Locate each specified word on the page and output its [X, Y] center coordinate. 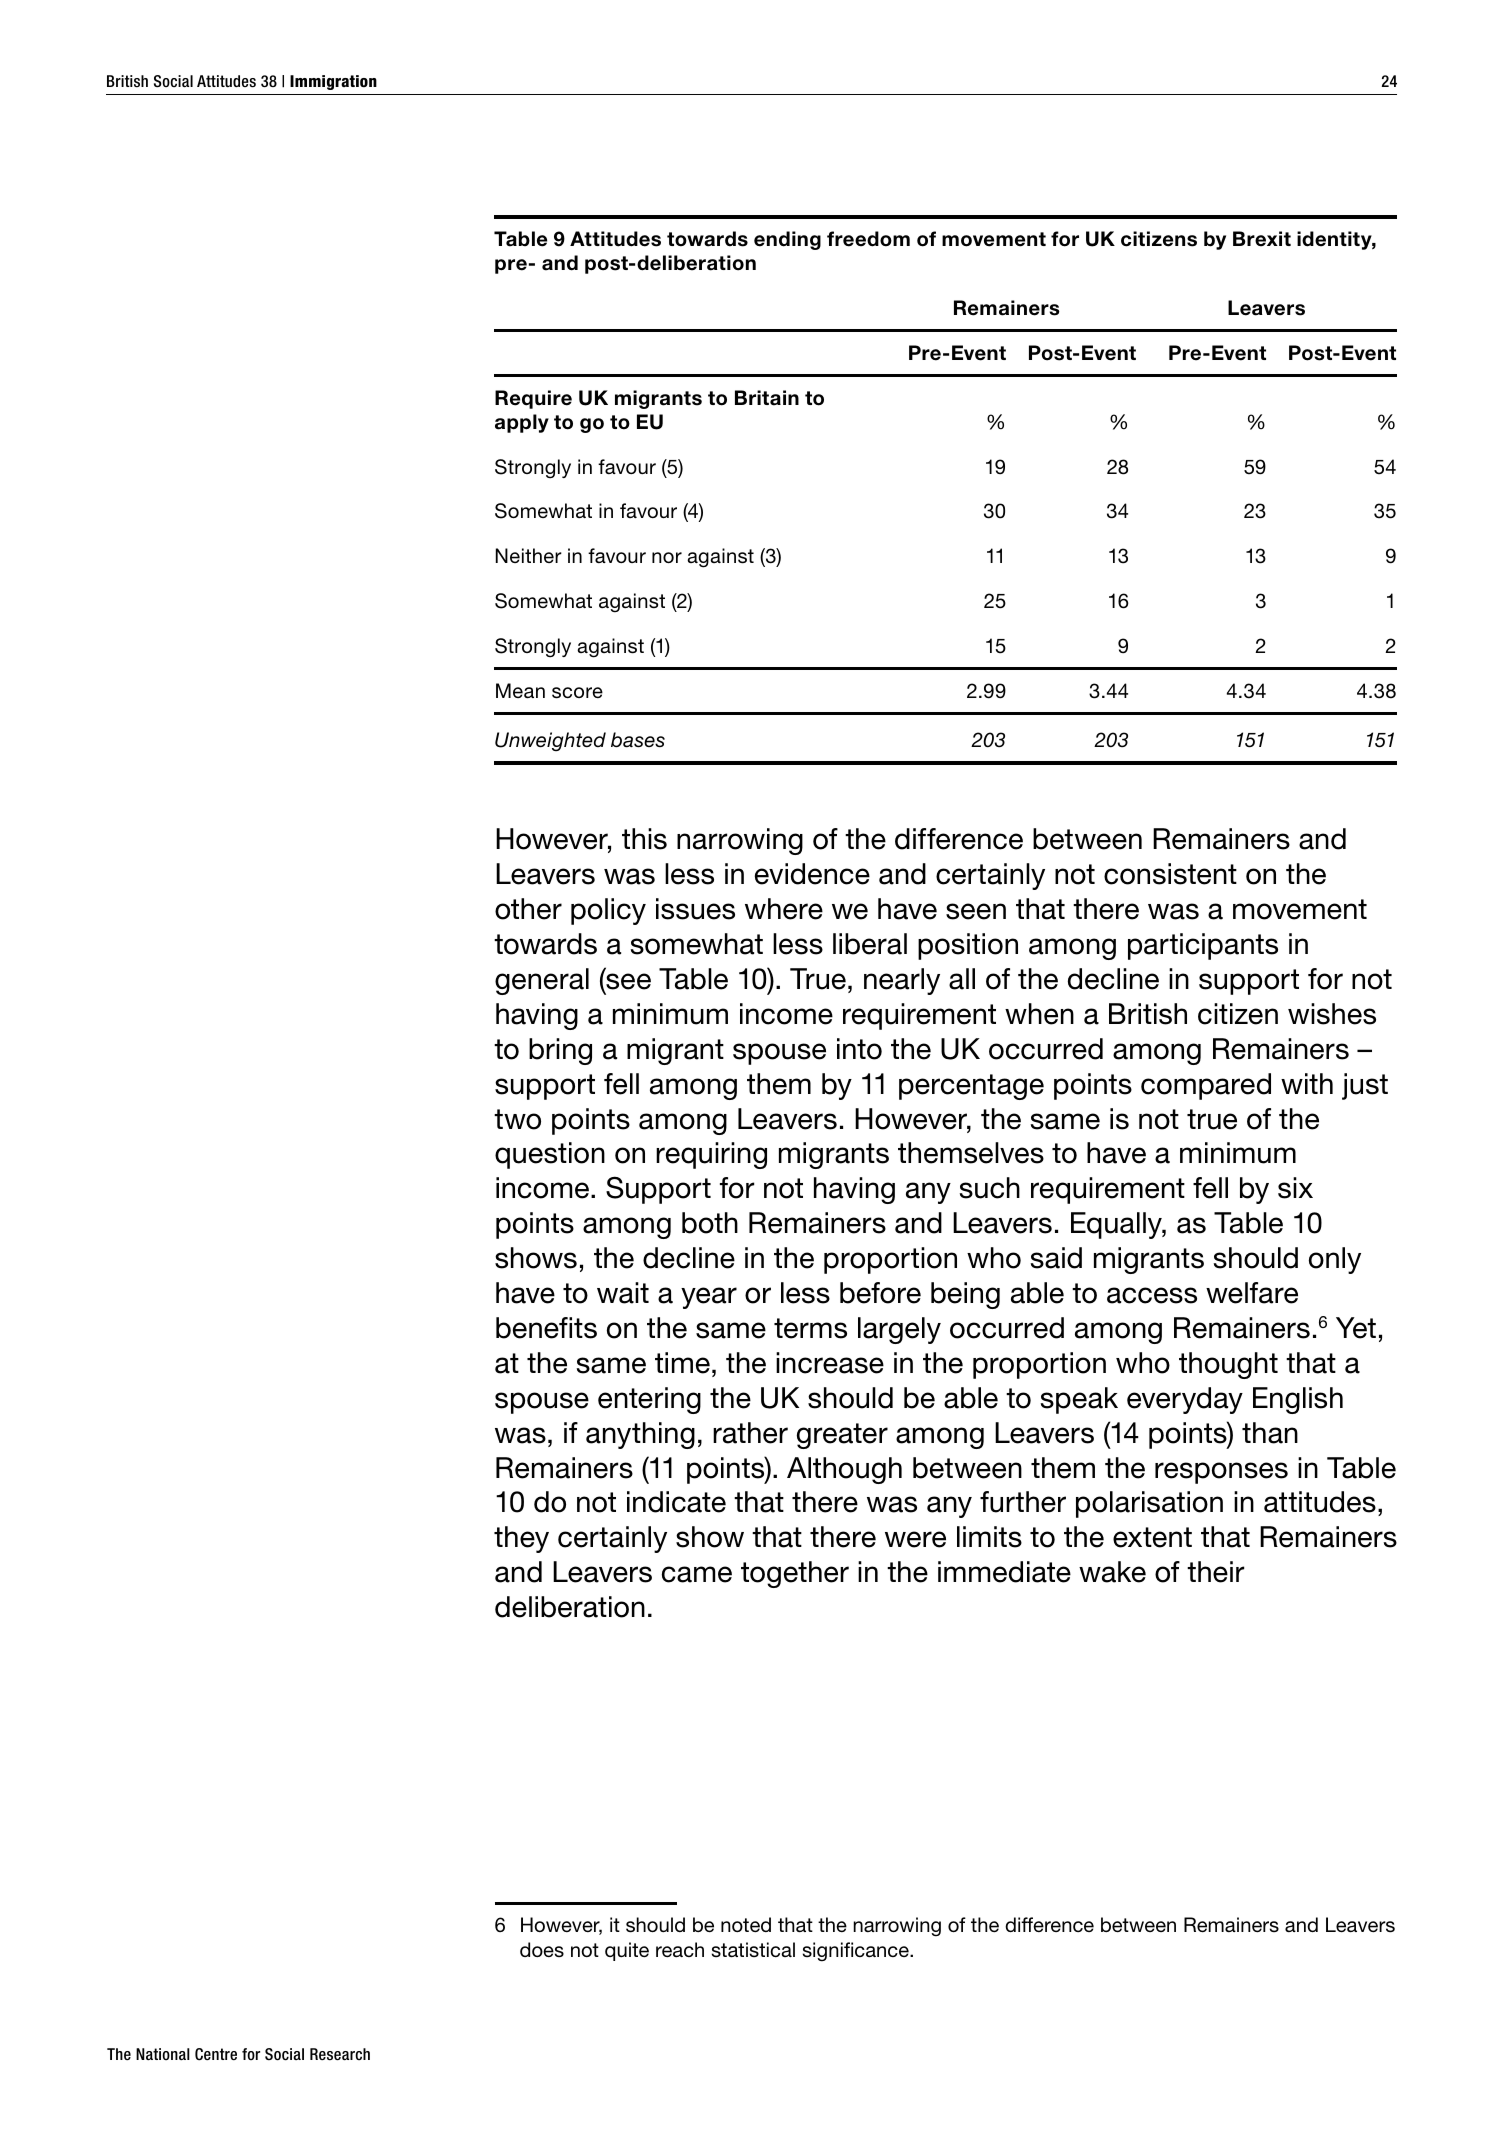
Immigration [333, 82]
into [859, 1049]
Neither [529, 555]
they [521, 1539]
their [1215, 1572]
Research [340, 2054]
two [517, 1119]
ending [787, 240]
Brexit [1262, 239]
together [795, 1574]
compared [1206, 1086]
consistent [1170, 874]
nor [667, 557]
